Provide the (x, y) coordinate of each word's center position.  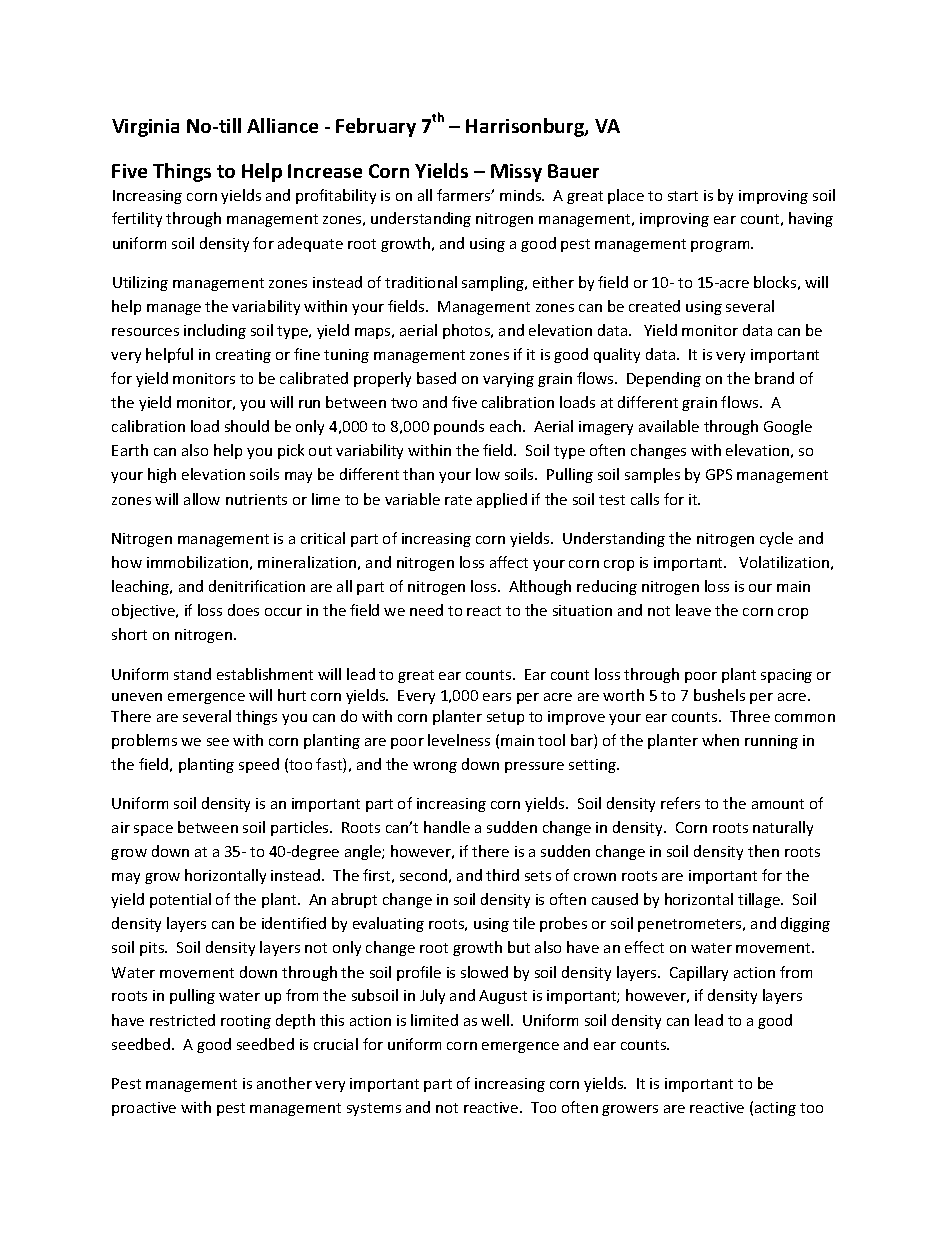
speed (259, 765)
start (683, 196)
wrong (435, 767)
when (720, 740)
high (162, 475)
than (418, 474)
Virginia (145, 128)
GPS (719, 474)
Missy (516, 173)
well (496, 1020)
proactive (144, 1109)
